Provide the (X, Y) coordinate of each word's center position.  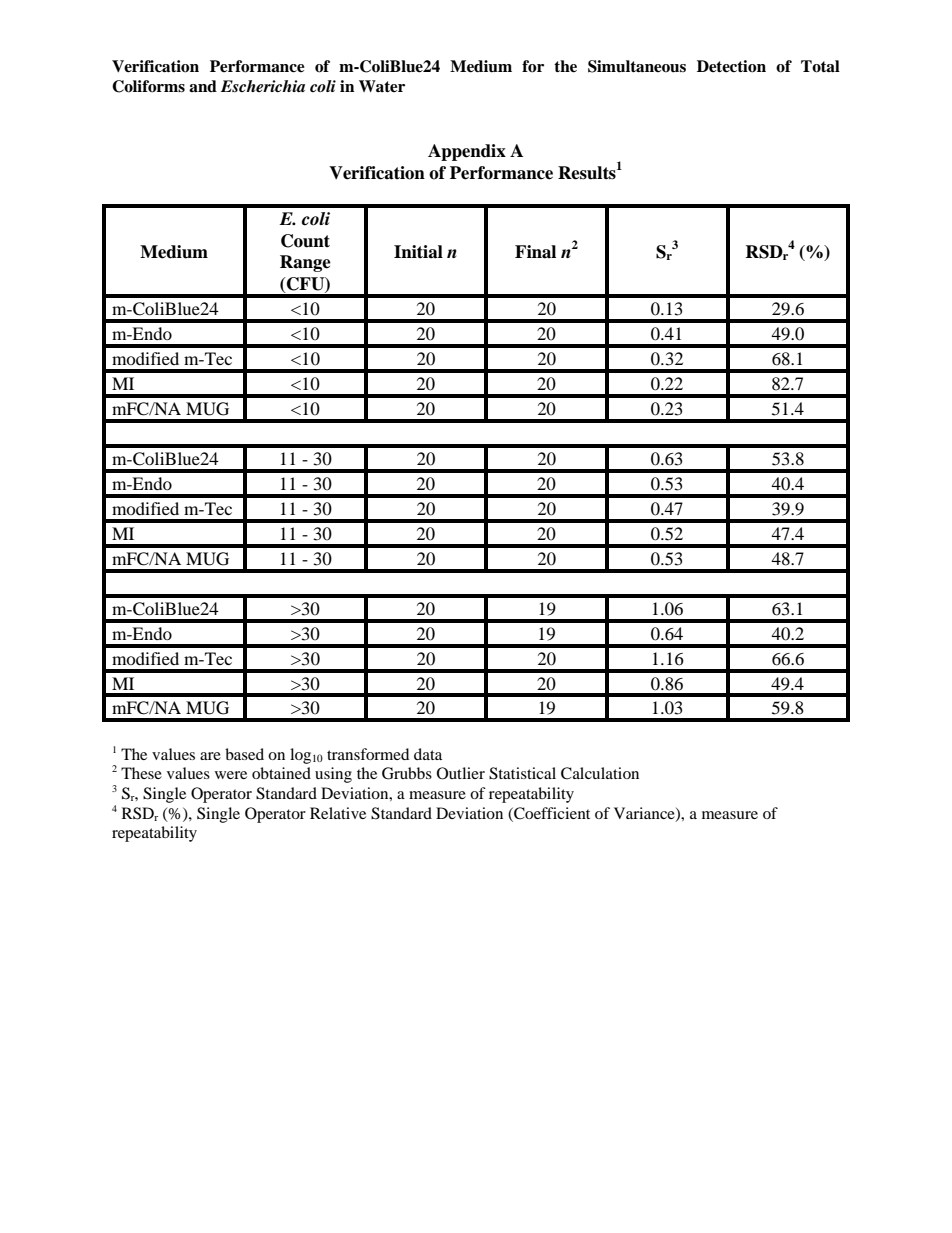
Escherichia (263, 86)
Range (305, 263)
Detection (731, 66)
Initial (418, 252)
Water (382, 86)
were (231, 775)
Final (535, 252)
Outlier (461, 773)
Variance (645, 814)
